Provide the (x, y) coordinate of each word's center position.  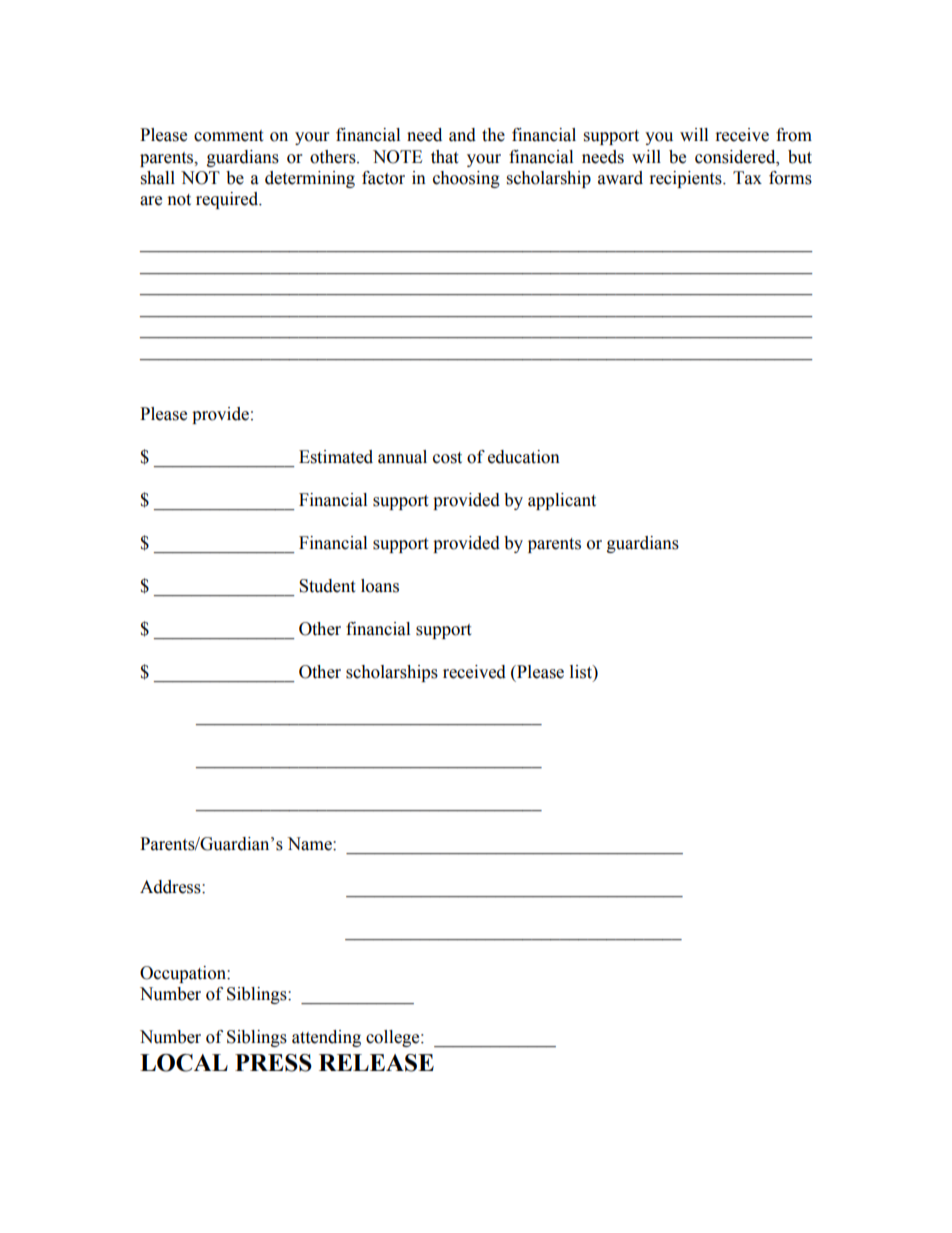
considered (736, 157)
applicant (562, 501)
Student (327, 586)
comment (228, 136)
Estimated (336, 457)
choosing (466, 179)
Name (310, 844)
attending (326, 1038)
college (394, 1038)
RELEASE (376, 1063)
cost (447, 458)
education (524, 457)
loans (380, 586)
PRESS (273, 1063)
